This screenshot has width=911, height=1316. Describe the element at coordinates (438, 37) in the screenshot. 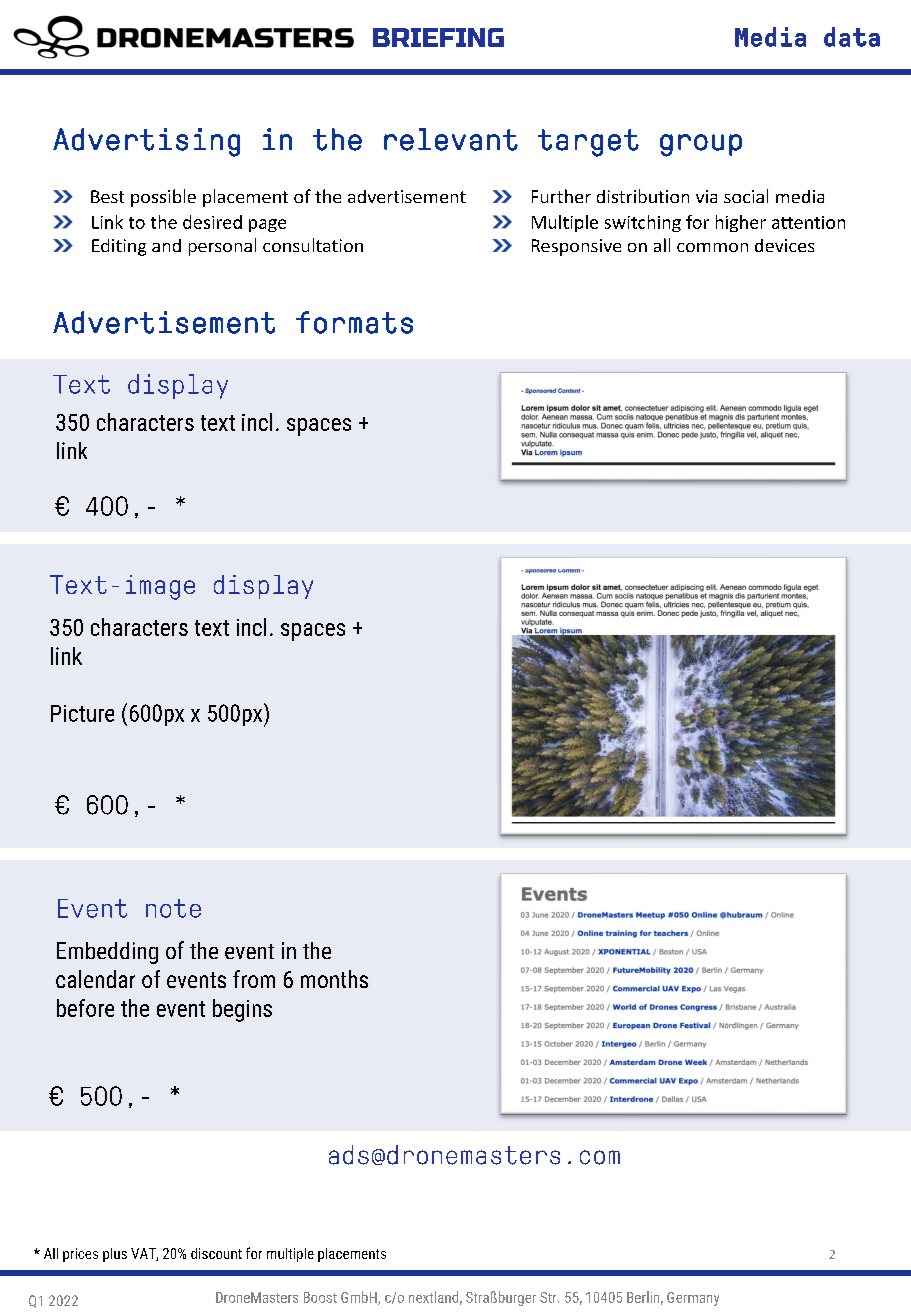

I see `BRIEFING` at that location.
